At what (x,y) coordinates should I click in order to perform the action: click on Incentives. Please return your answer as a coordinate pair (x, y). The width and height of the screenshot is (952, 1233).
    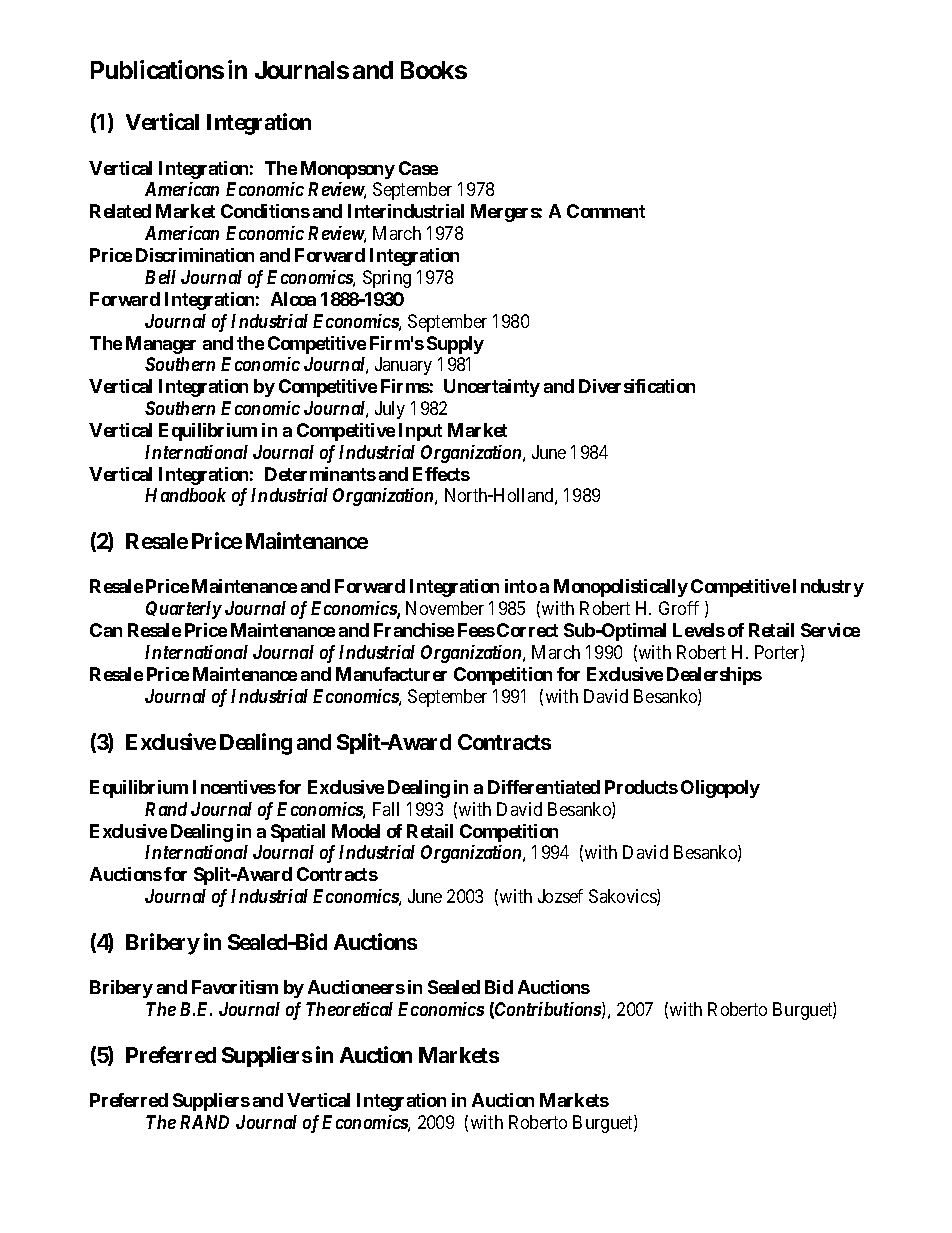
    Looking at the image, I should click on (234, 787).
